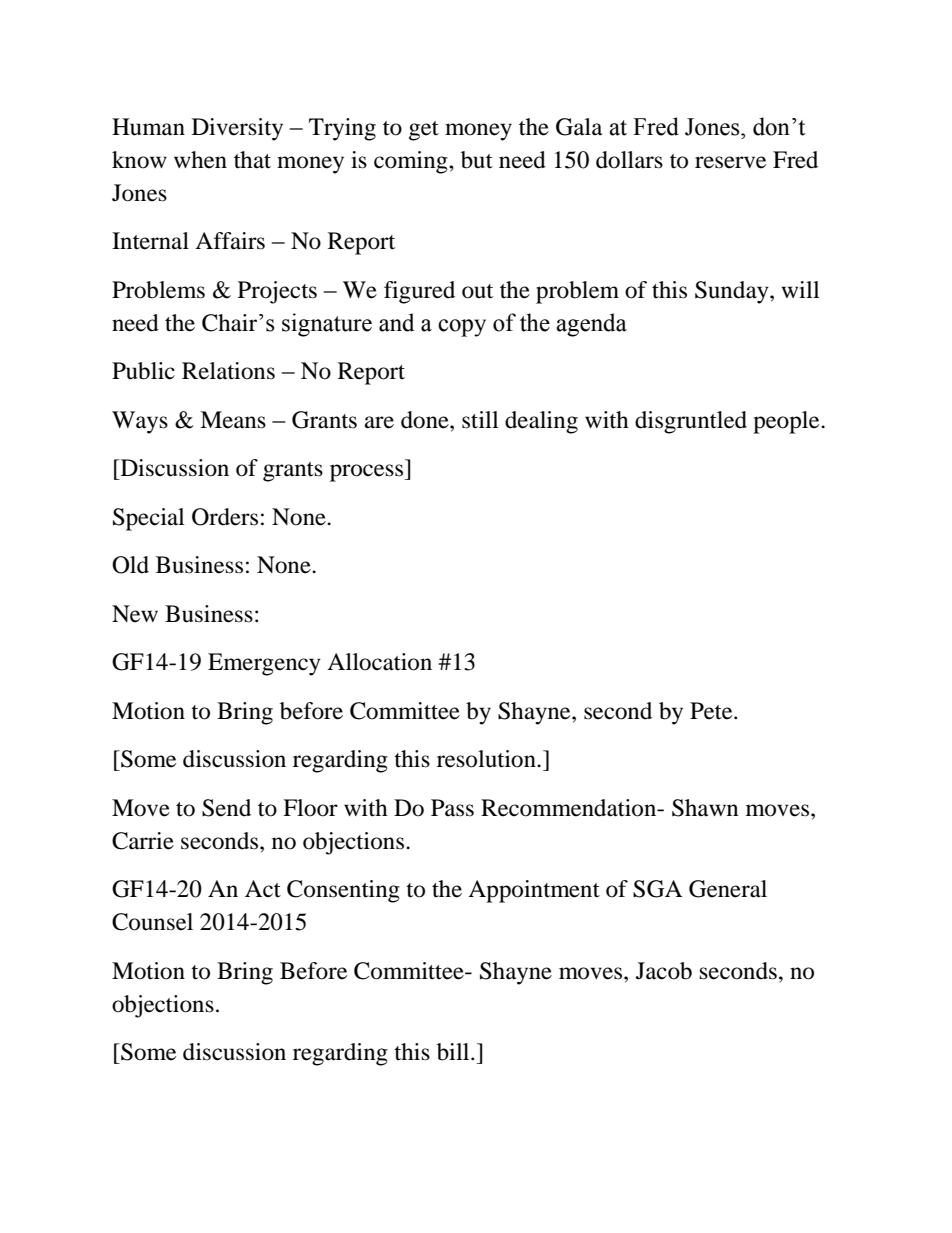 The width and height of the document is (952, 1233). Describe the element at coordinates (454, 1052) in the document. I see `bill` at that location.
